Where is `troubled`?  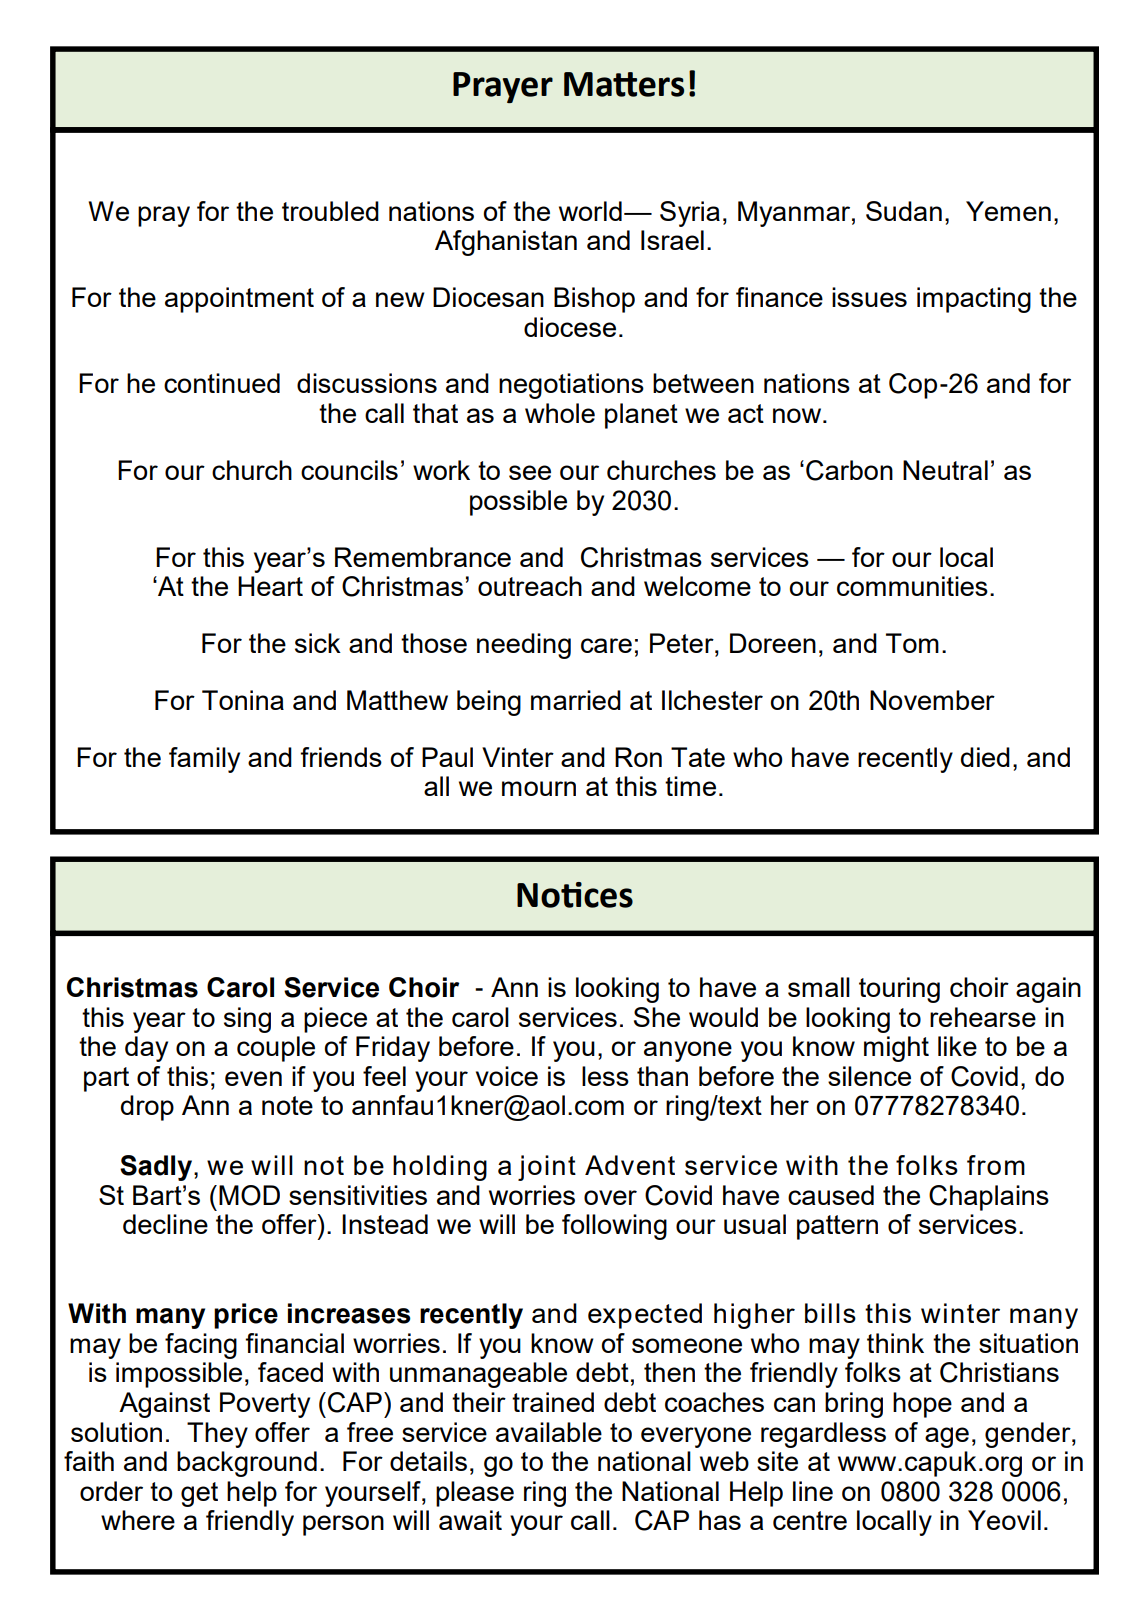 troubled is located at coordinates (330, 211).
